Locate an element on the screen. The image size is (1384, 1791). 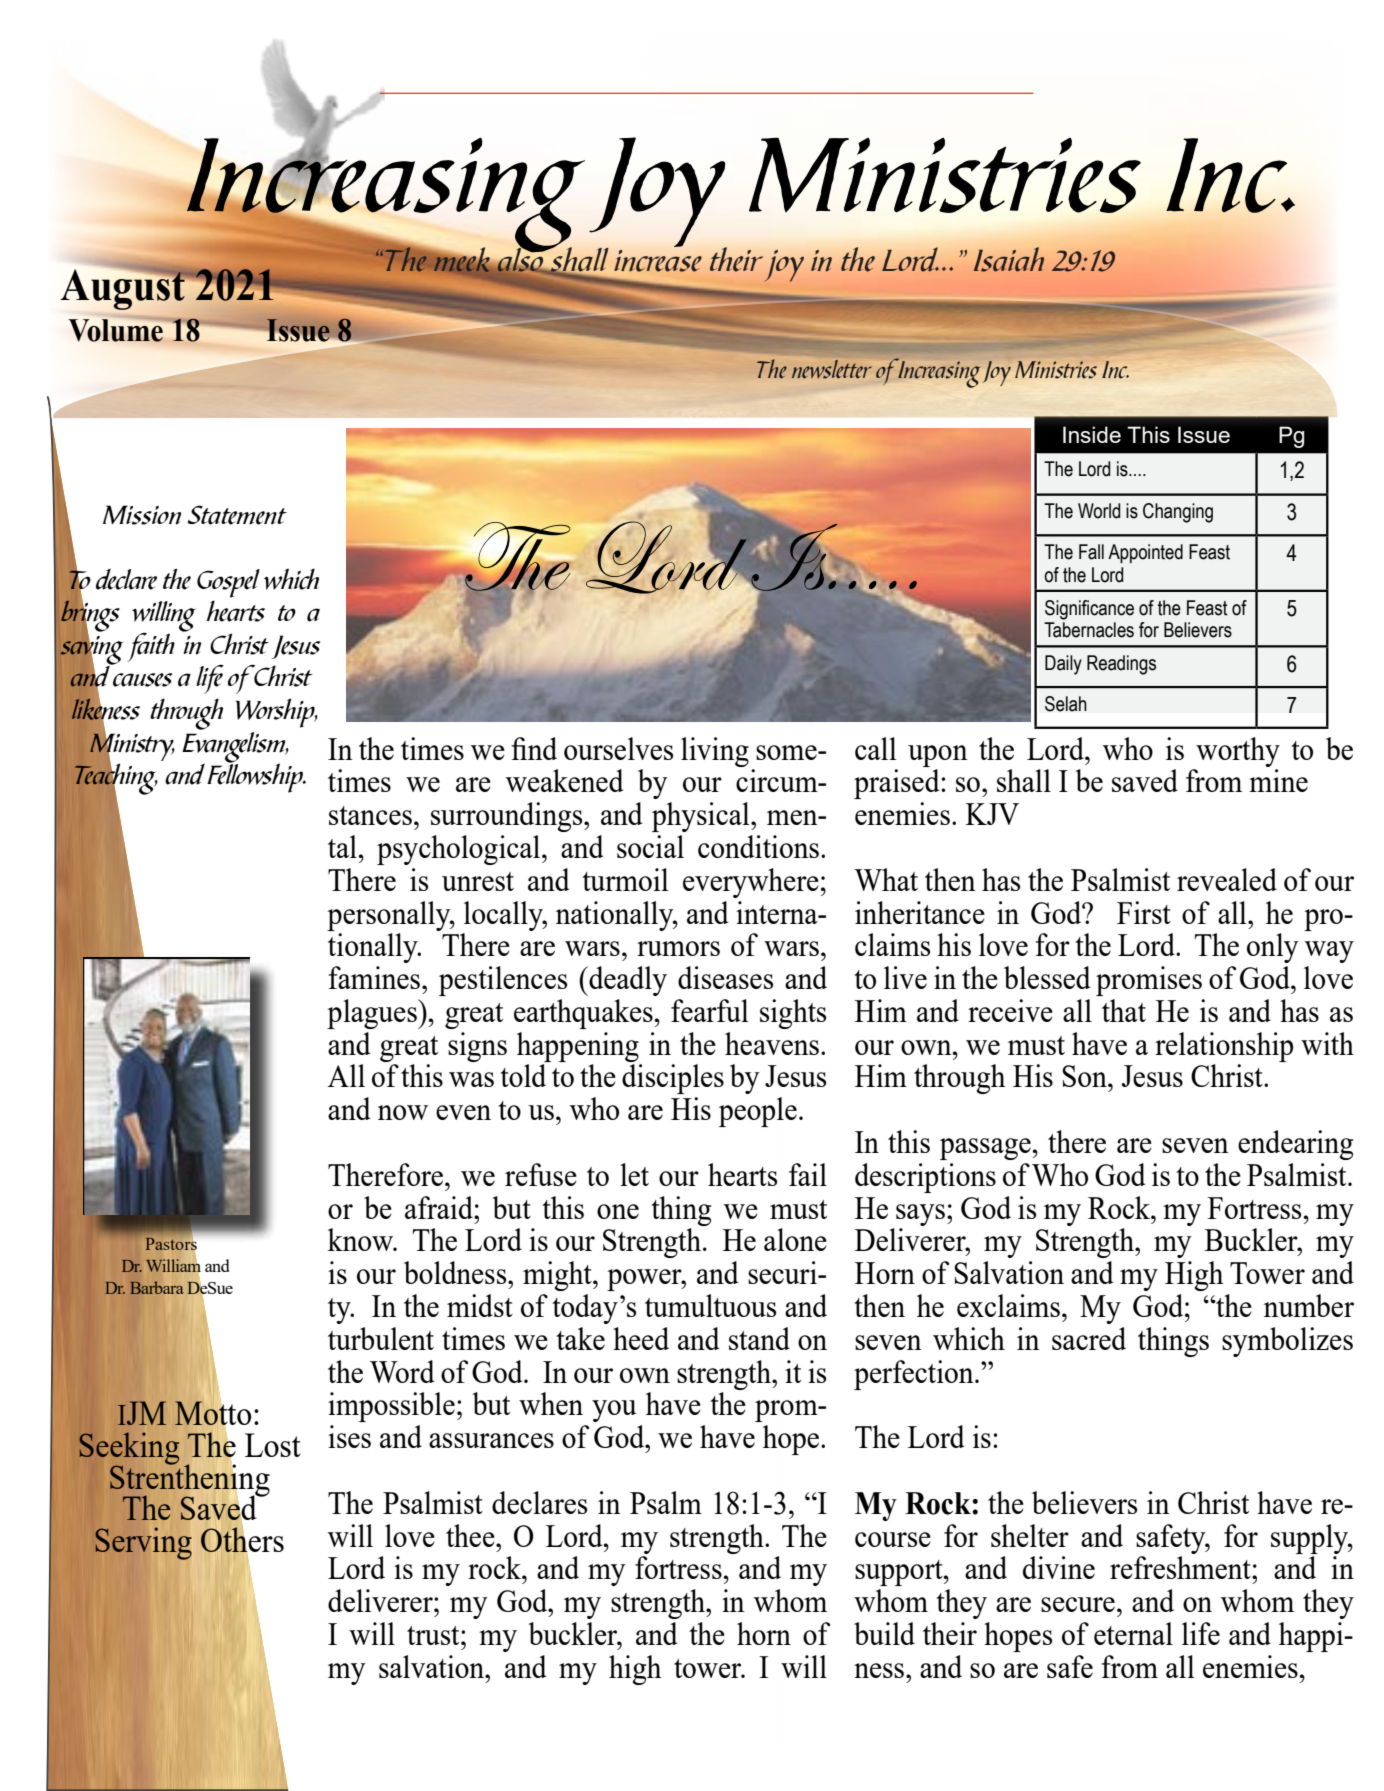
worthy is located at coordinates (1238, 752).
